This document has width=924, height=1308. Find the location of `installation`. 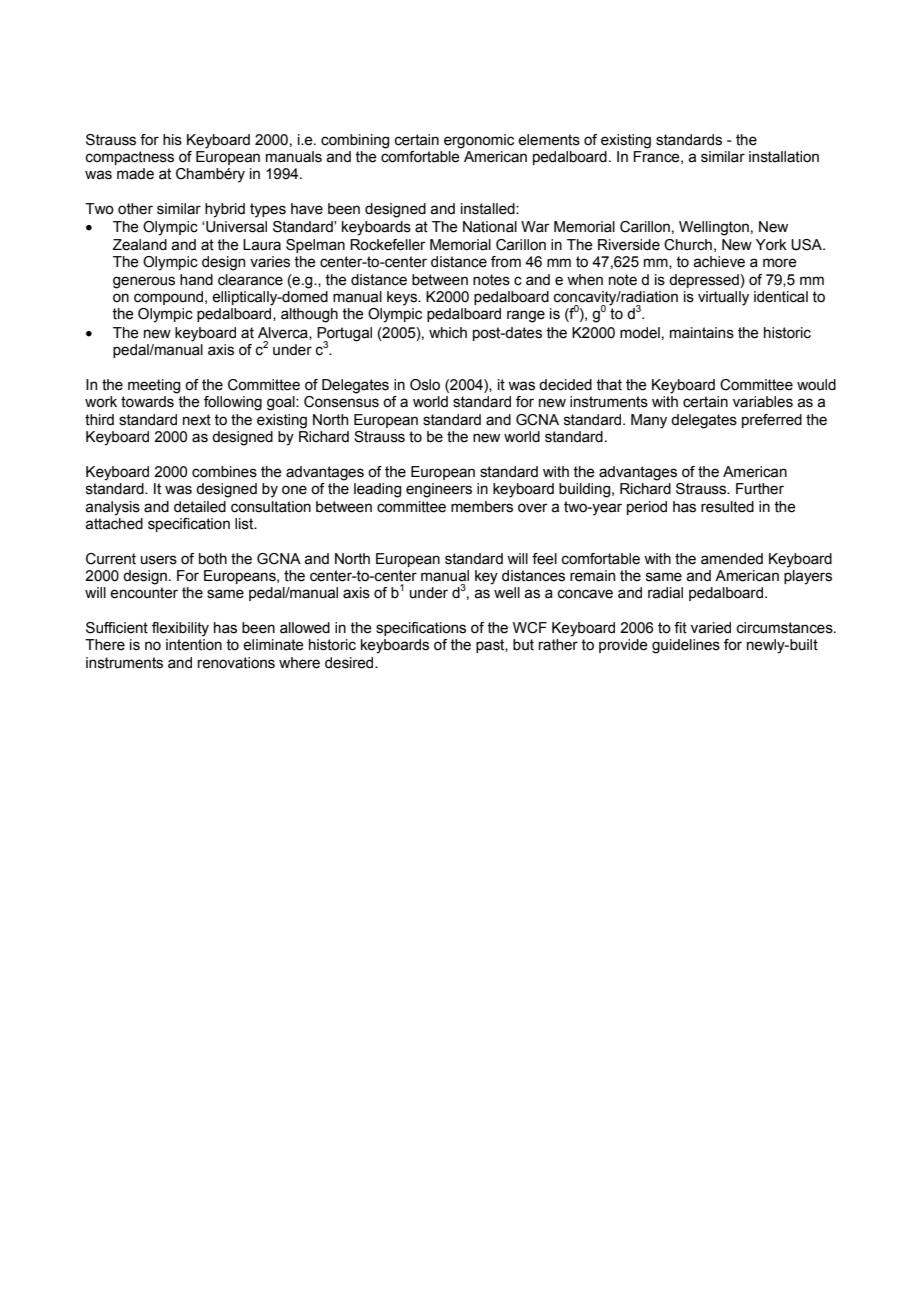

installation is located at coordinates (784, 157).
